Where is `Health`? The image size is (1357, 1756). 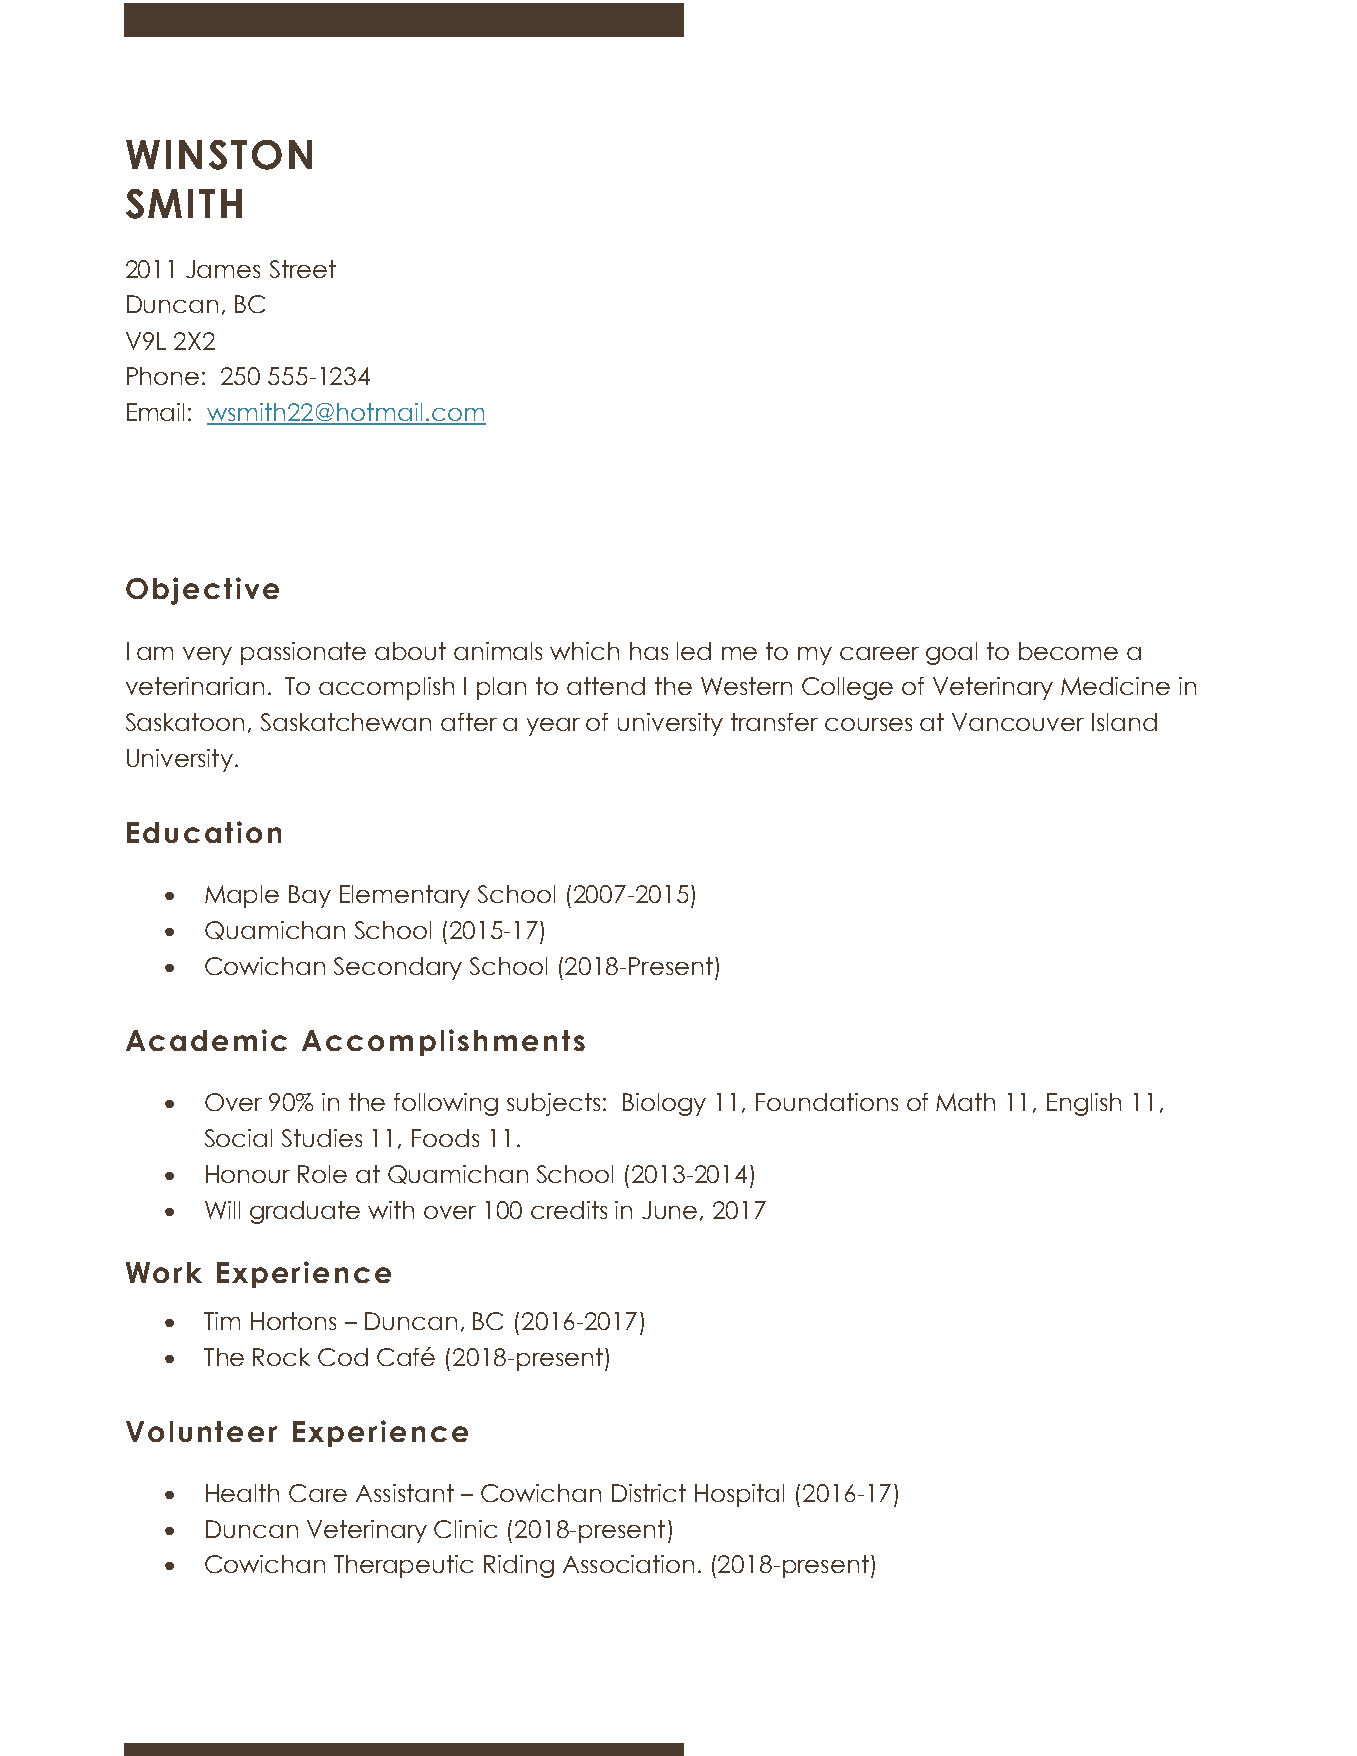
Health is located at coordinates (242, 1493).
